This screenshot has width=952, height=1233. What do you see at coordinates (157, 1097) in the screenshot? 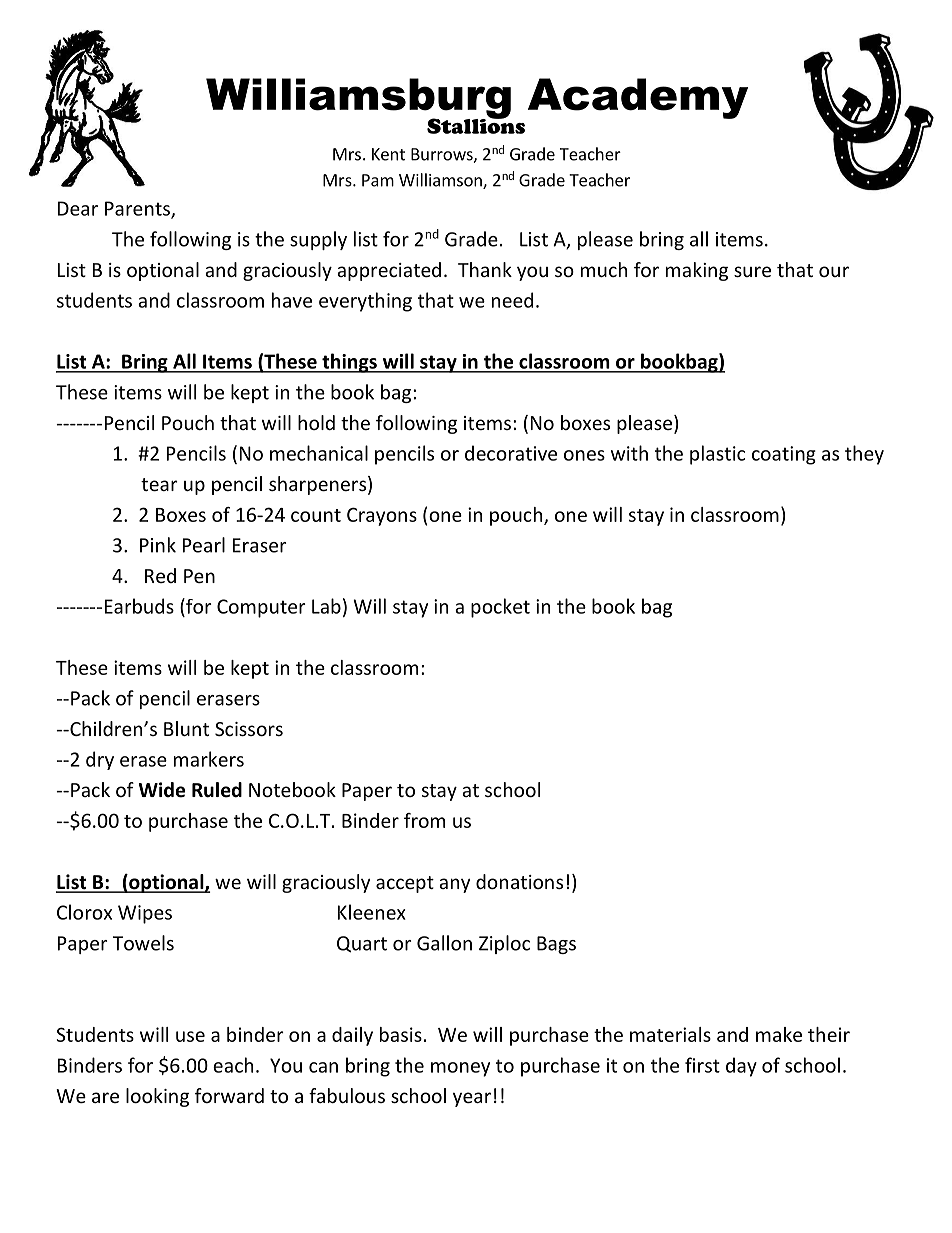
I see `looking` at bounding box center [157, 1097].
